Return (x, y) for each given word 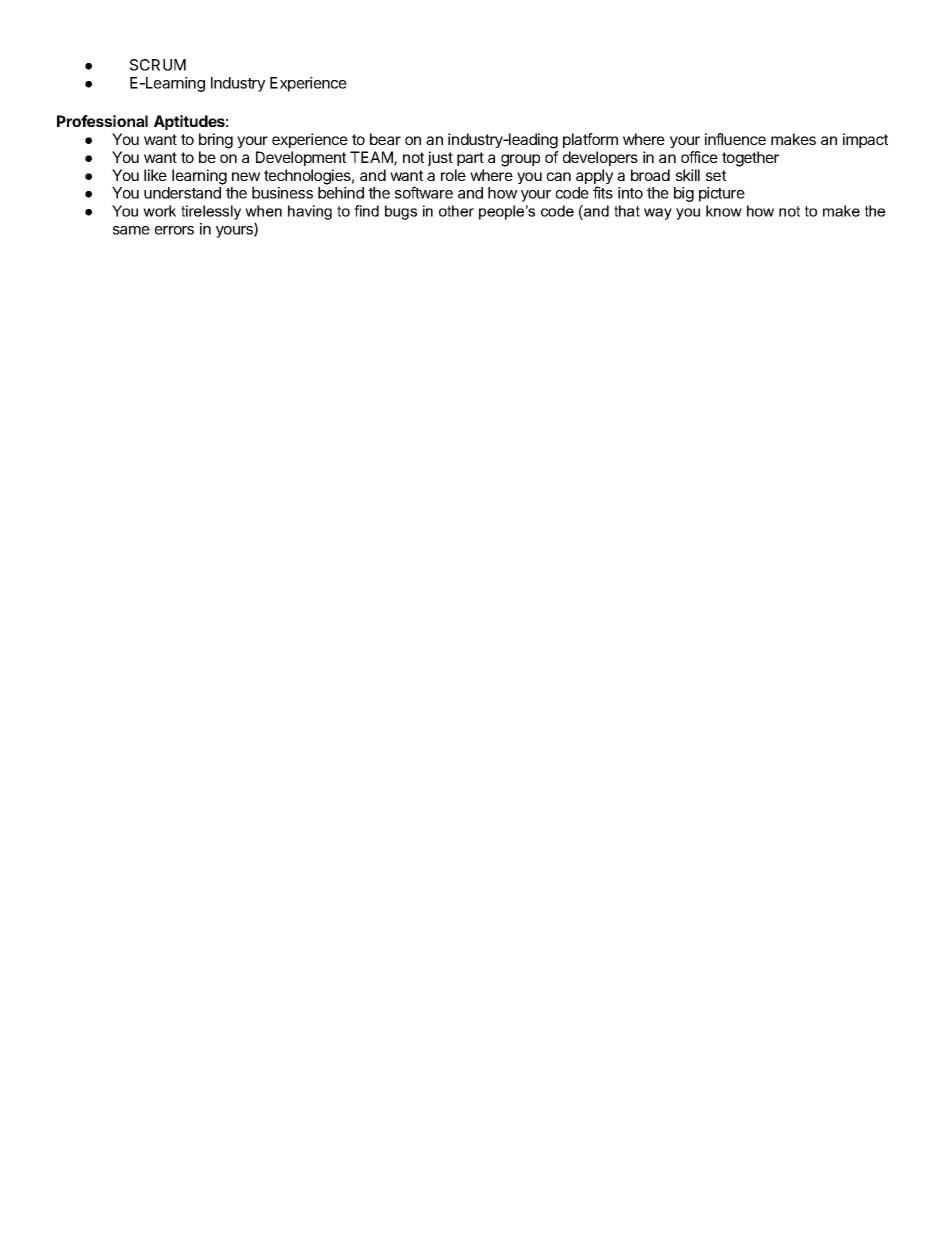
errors (174, 230)
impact (865, 140)
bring (216, 141)
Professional (102, 121)
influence (735, 139)
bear (385, 139)
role (453, 175)
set (716, 175)
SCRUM (158, 65)
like (155, 175)
